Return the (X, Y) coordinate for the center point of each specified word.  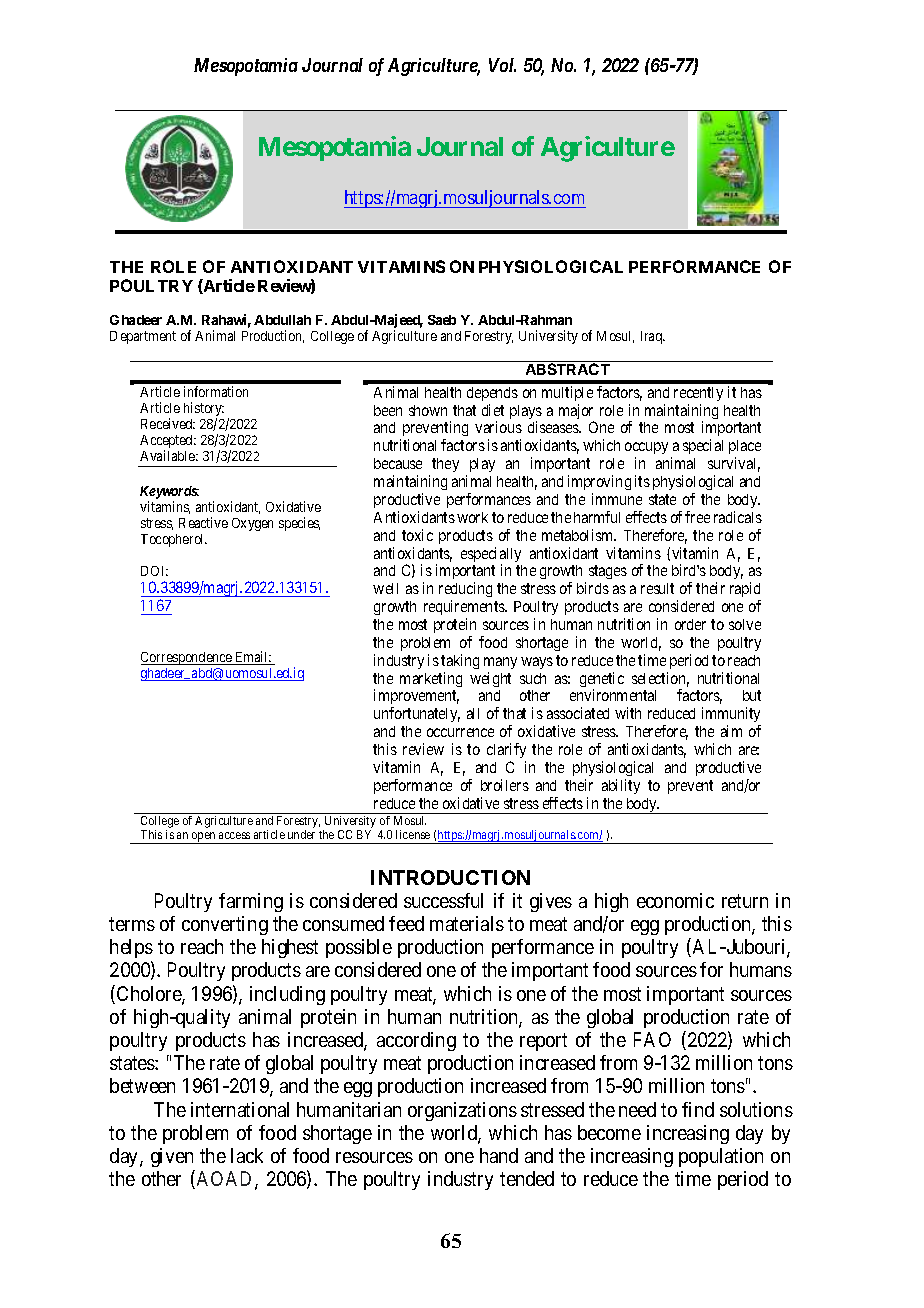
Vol (502, 65)
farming (251, 902)
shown (428, 410)
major (576, 413)
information (216, 391)
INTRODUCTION (450, 877)
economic (675, 900)
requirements (465, 609)
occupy (646, 450)
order (690, 624)
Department (143, 337)
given (173, 1159)
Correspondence (187, 658)
